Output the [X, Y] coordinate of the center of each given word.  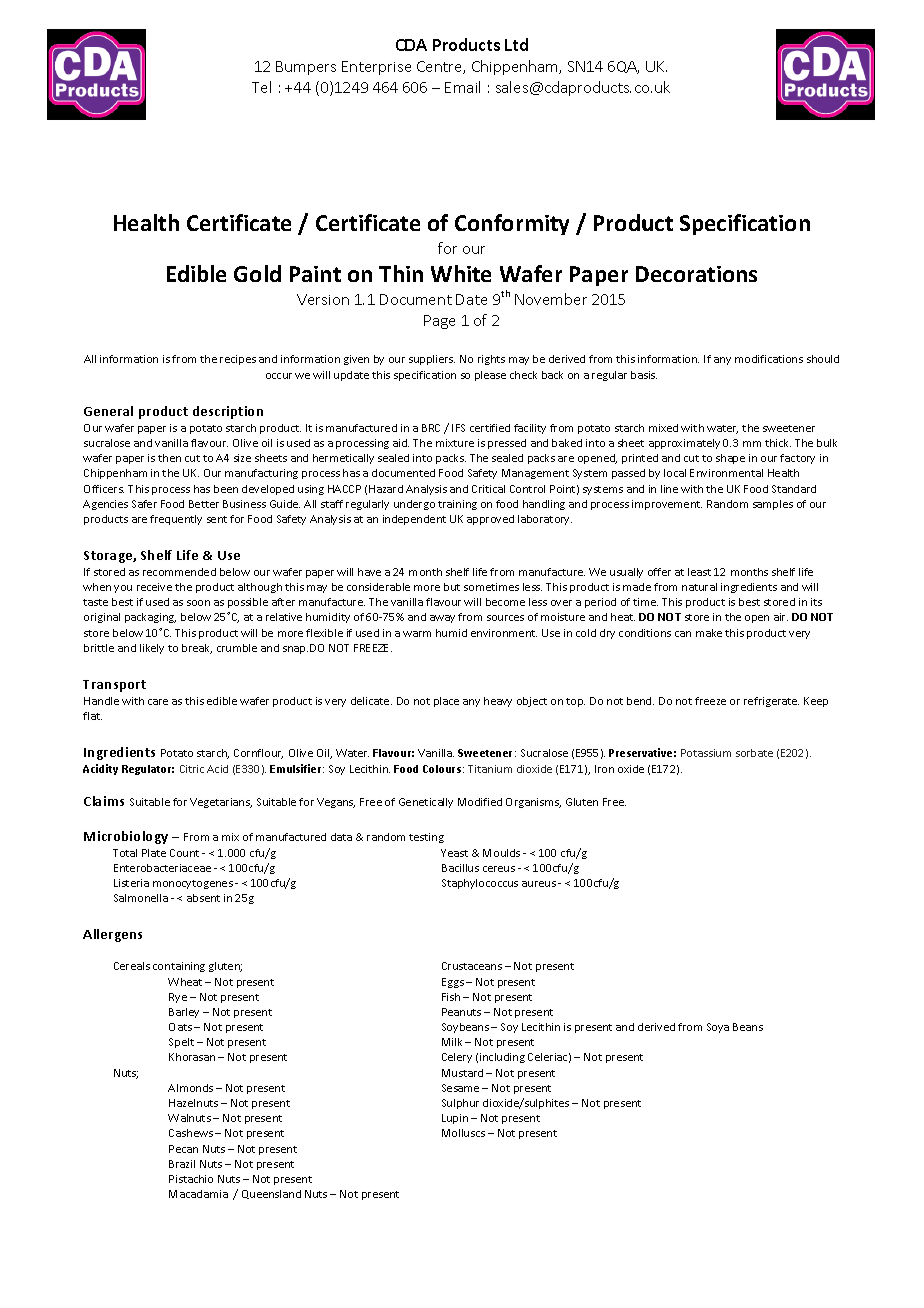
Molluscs [463, 1133]
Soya [718, 1028]
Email [462, 87]
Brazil [182, 1164]
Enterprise [376, 68]
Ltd [516, 44]
